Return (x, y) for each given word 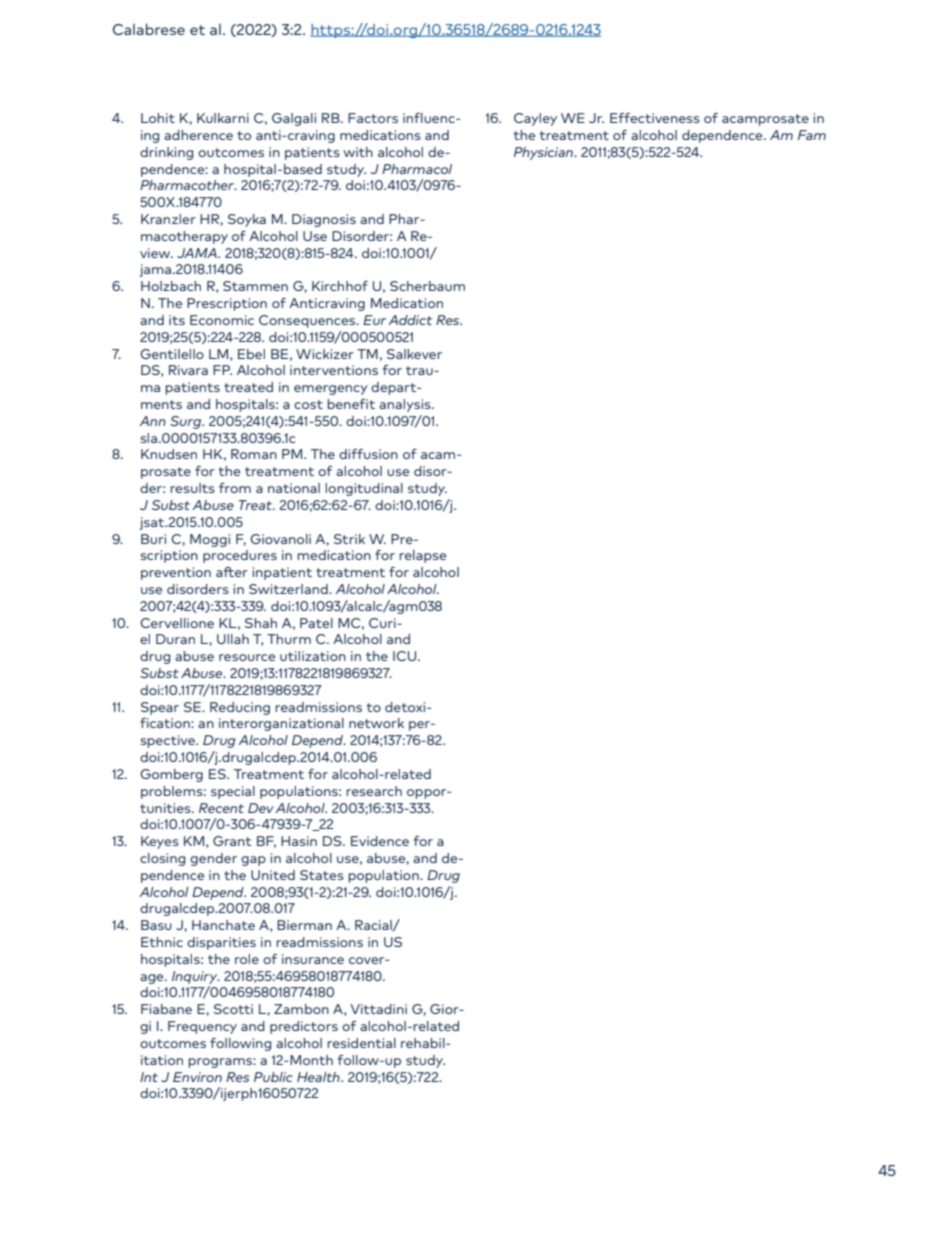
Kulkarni (223, 118)
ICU (406, 656)
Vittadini (378, 1009)
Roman (254, 454)
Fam (812, 135)
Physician (545, 153)
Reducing (240, 708)
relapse (423, 556)
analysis (406, 405)
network (376, 723)
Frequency (202, 1027)
